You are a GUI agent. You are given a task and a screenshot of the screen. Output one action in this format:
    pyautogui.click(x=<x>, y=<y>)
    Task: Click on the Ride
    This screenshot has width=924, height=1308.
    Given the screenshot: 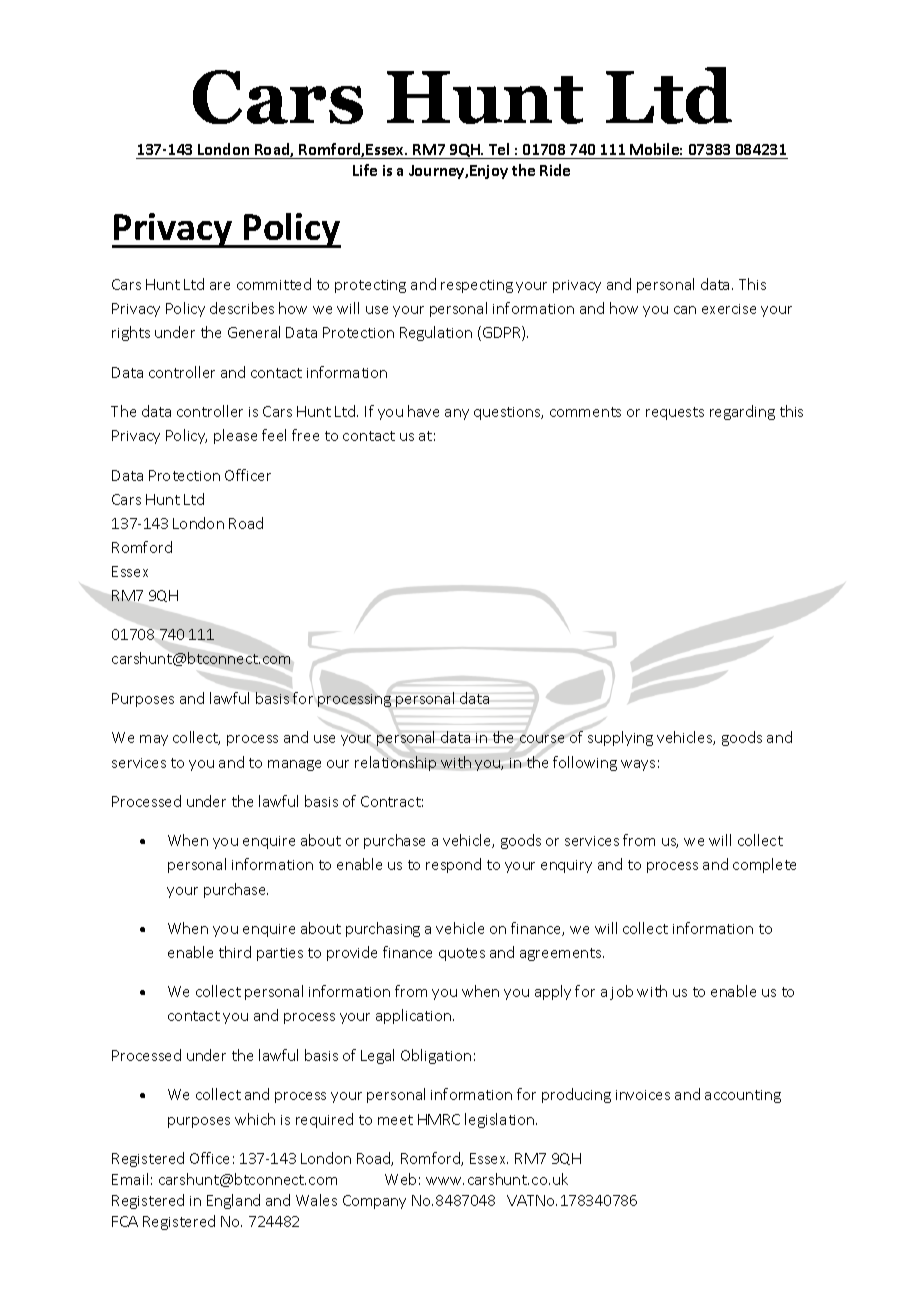 What is the action you would take?
    pyautogui.click(x=555, y=170)
